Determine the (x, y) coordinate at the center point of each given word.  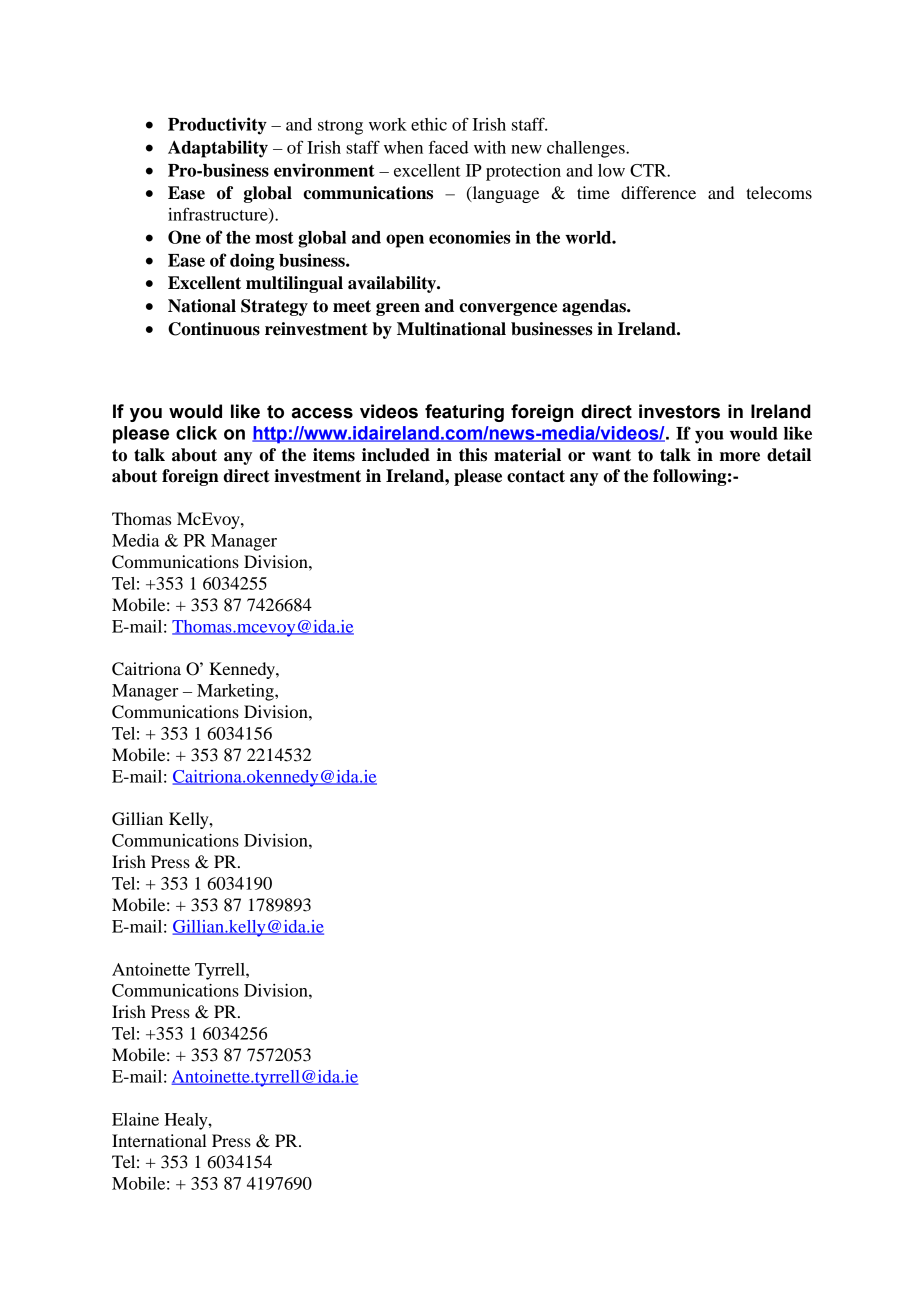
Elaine (135, 1119)
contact (536, 476)
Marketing (236, 692)
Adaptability (218, 149)
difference (658, 192)
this (473, 455)
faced (448, 147)
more (740, 457)
